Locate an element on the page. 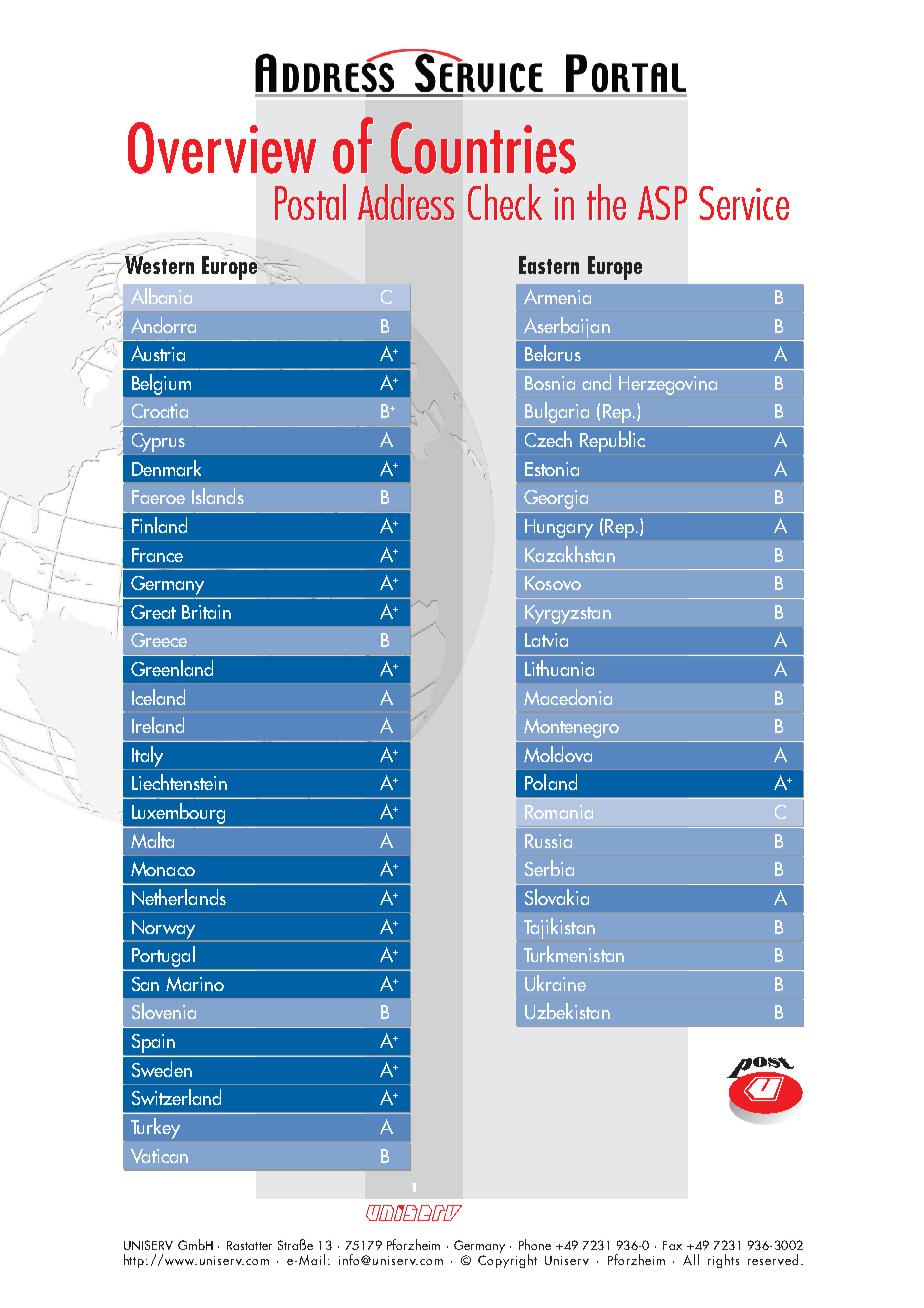 This image has width=924, height=1308. Albania is located at coordinates (161, 296).
